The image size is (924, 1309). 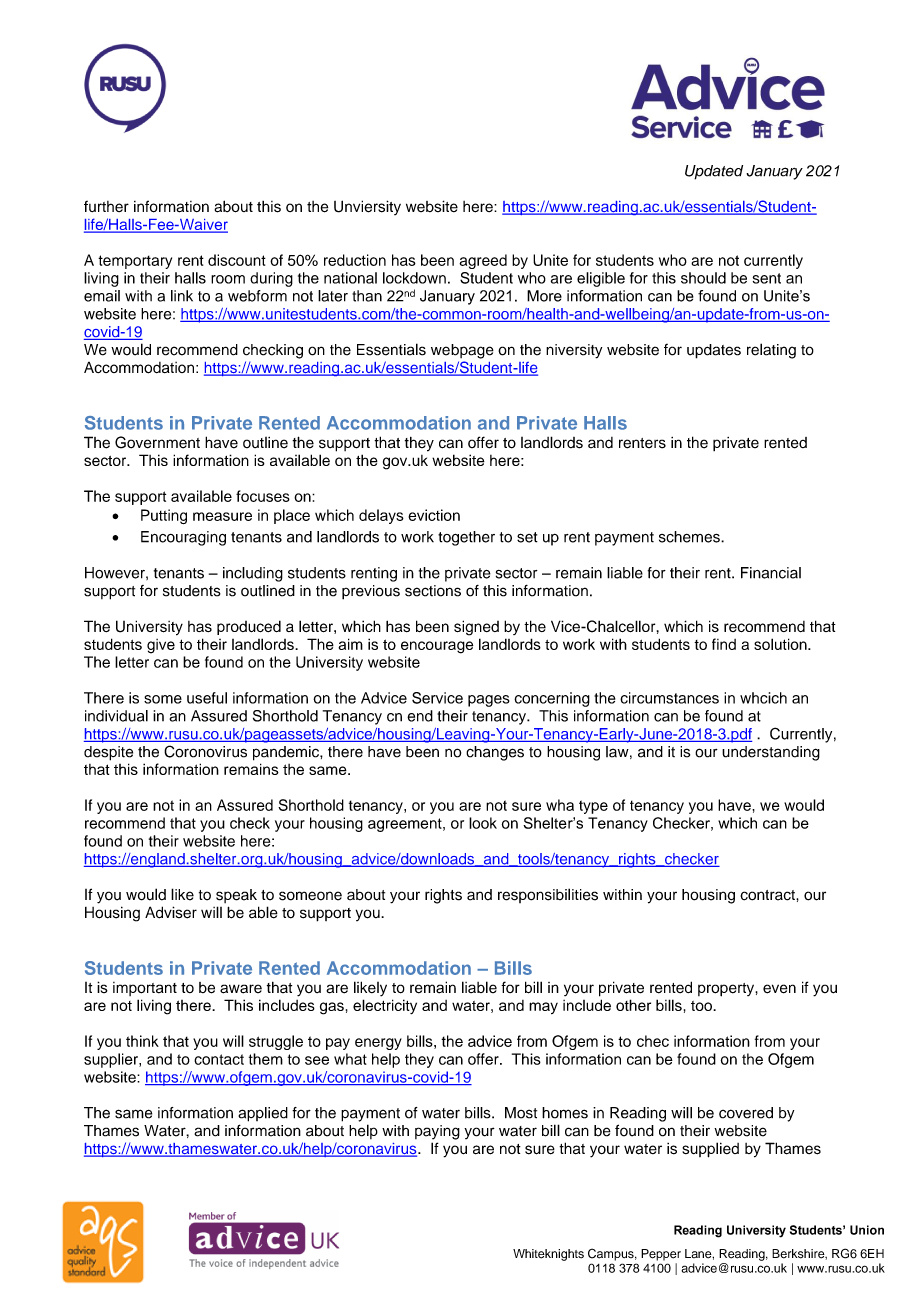 I want to click on should, so click(x=703, y=278).
